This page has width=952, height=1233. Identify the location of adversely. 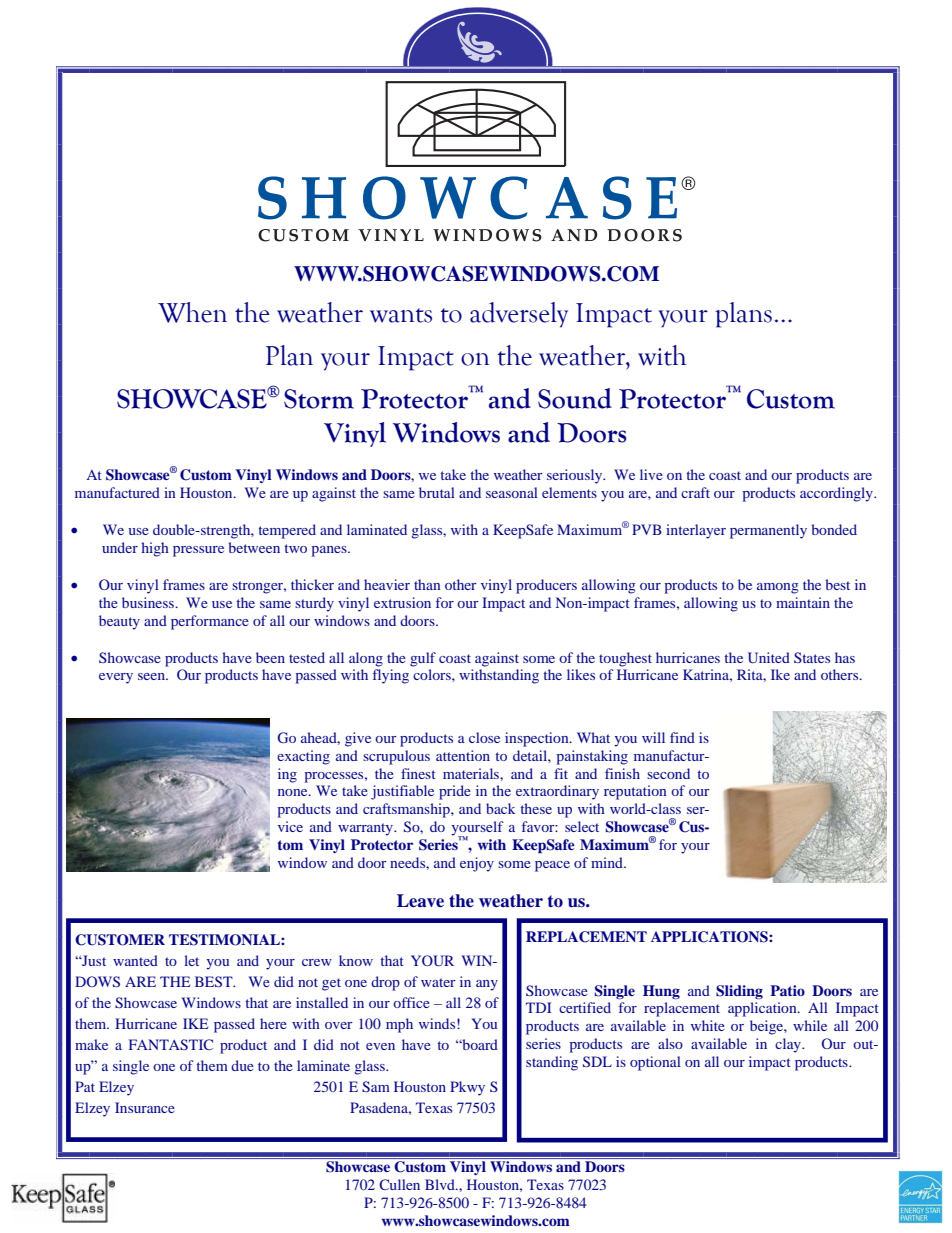
(519, 315).
